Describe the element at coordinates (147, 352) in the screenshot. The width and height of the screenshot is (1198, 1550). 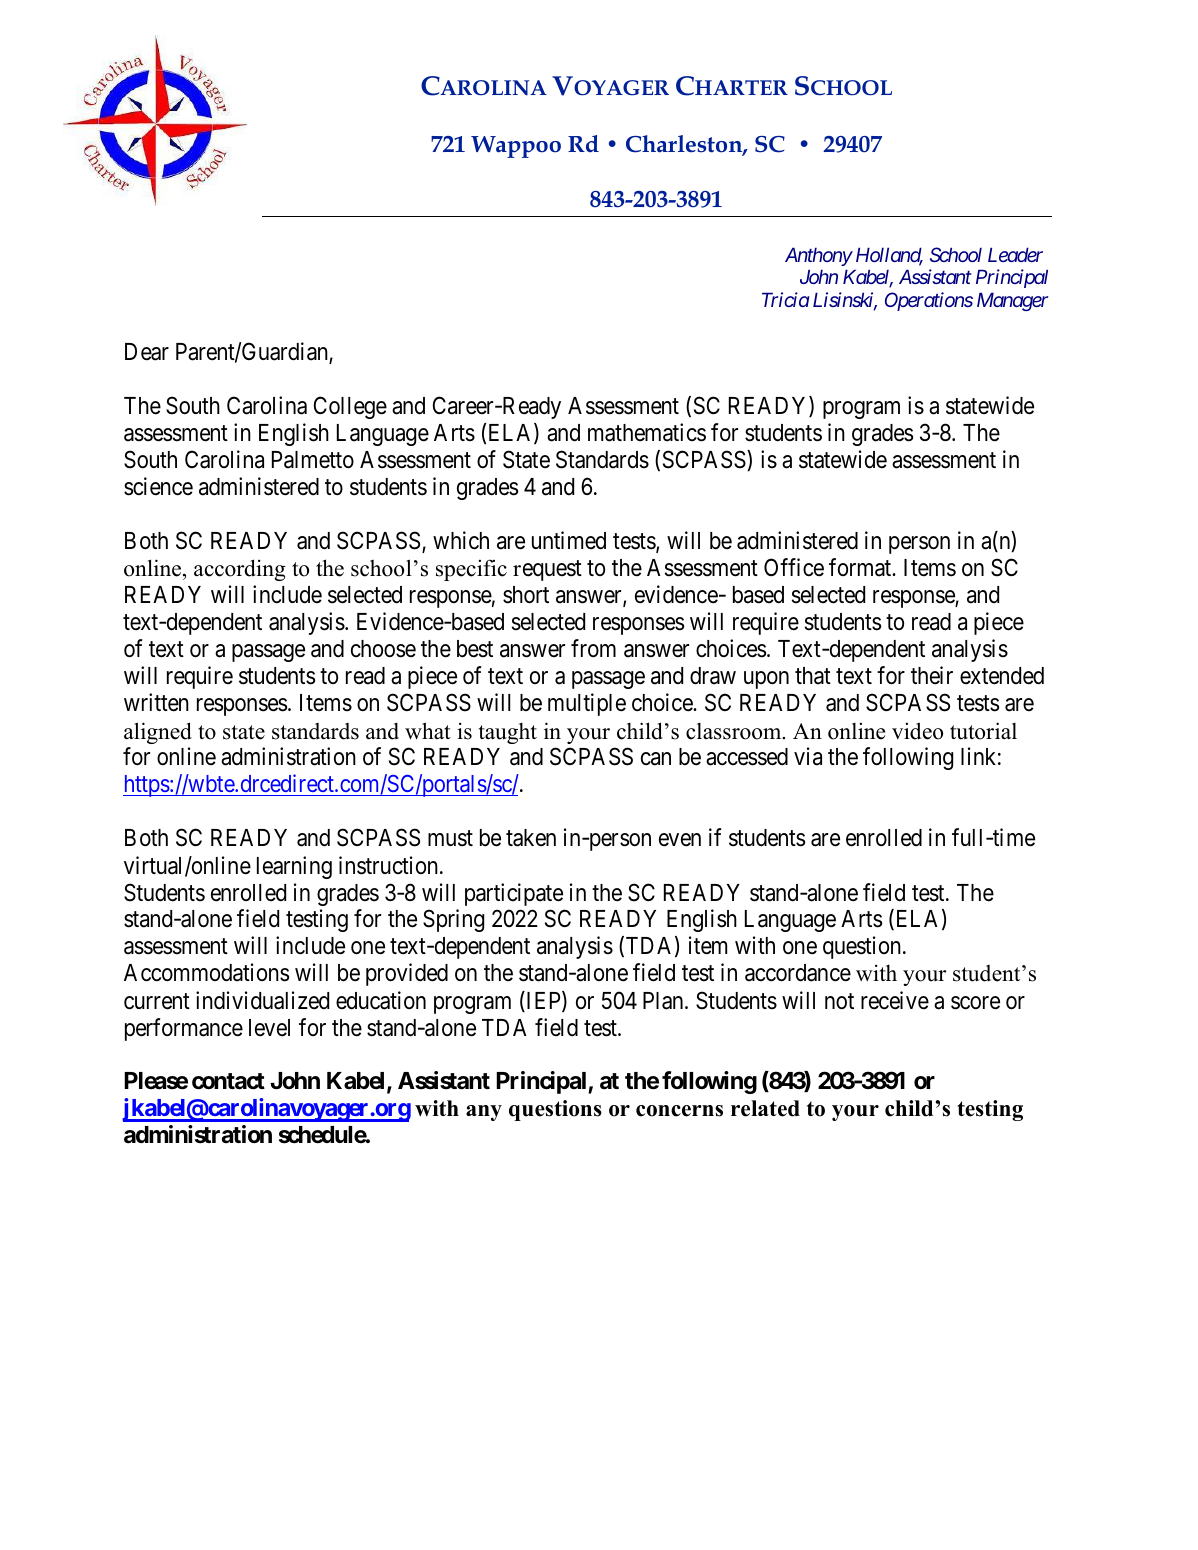
I see `Dear` at that location.
